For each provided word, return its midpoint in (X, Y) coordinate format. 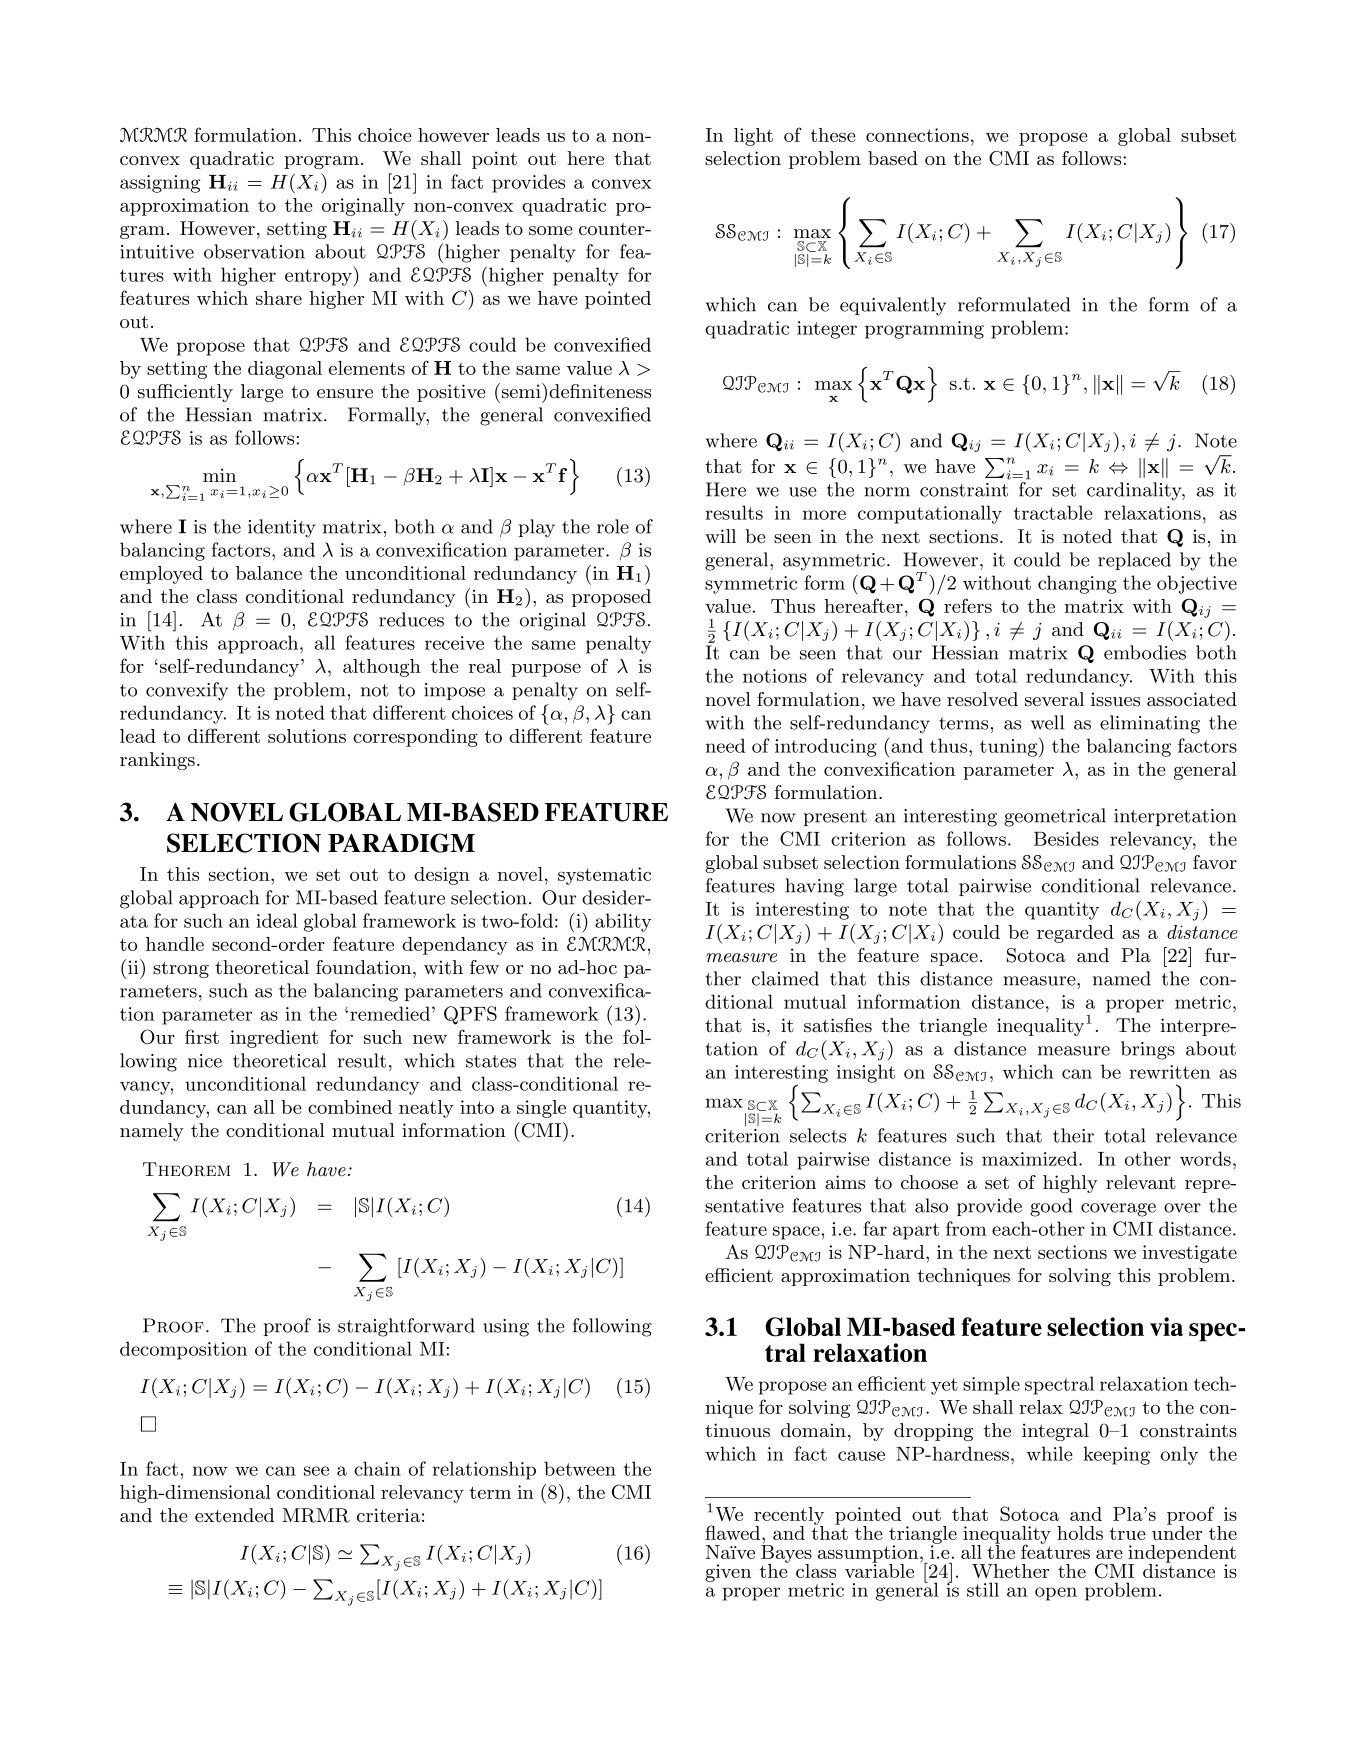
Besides (1066, 838)
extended (234, 1515)
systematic (604, 876)
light (753, 137)
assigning (160, 184)
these (833, 135)
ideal (277, 920)
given (728, 1573)
